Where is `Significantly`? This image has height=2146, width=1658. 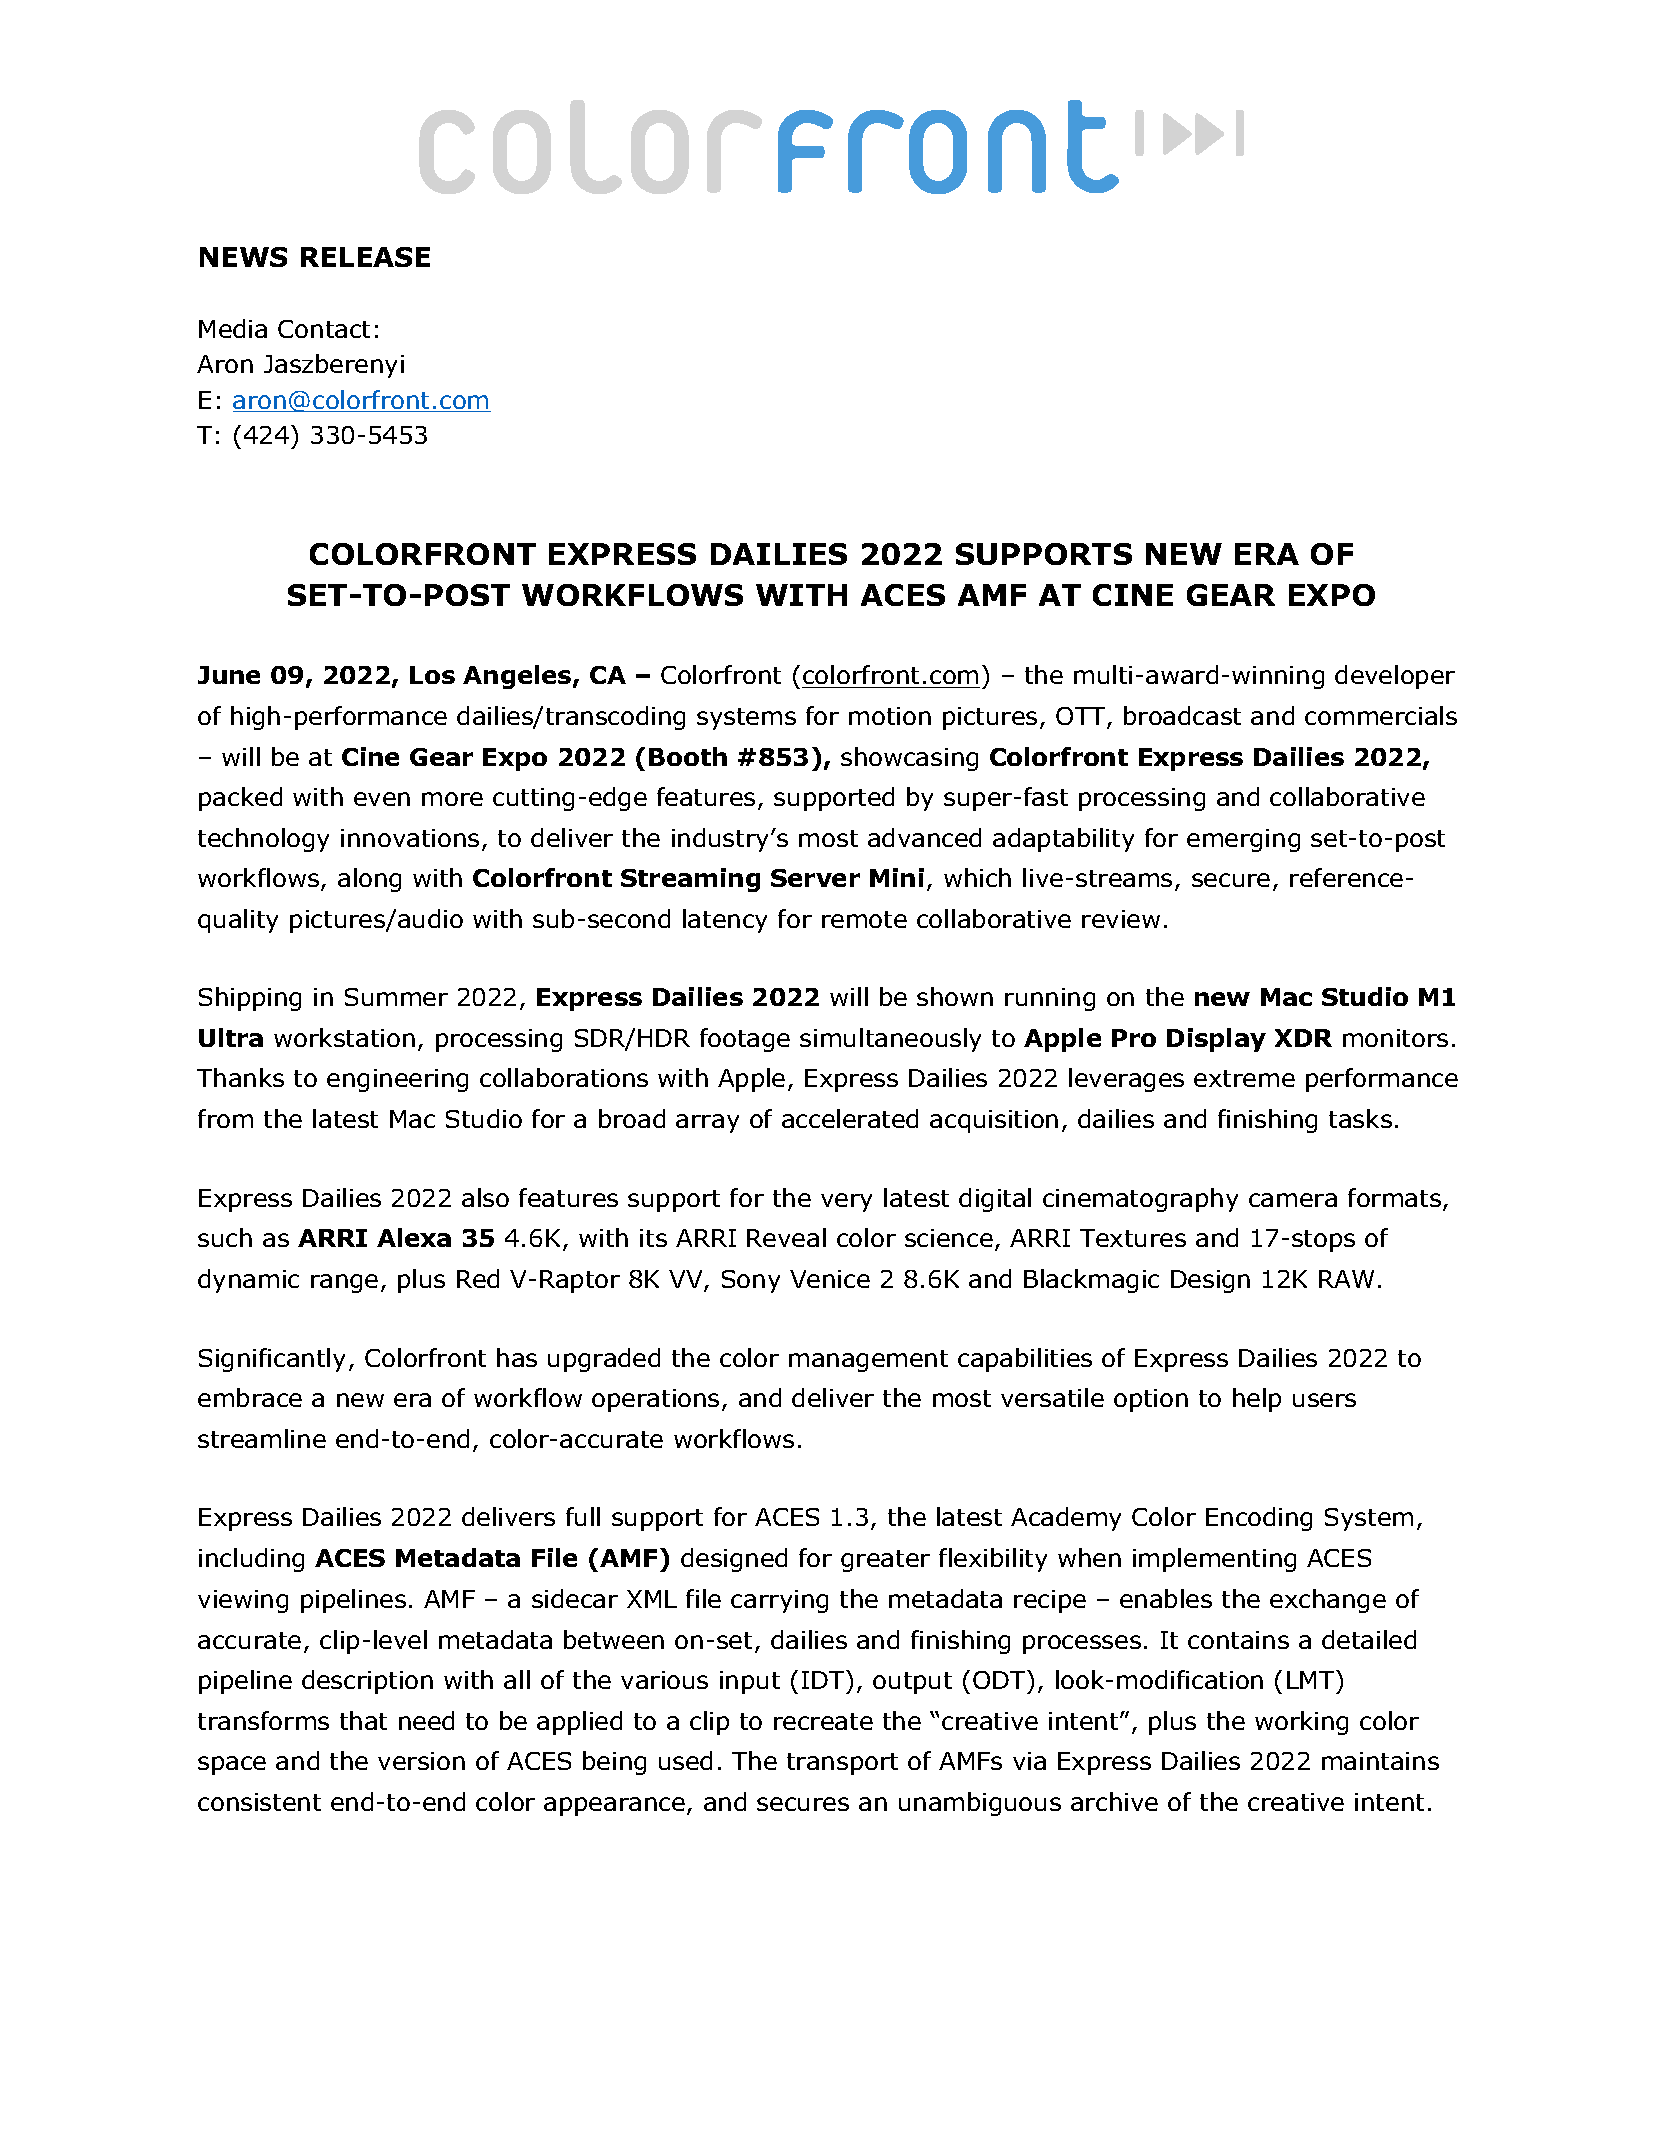 Significantly is located at coordinates (272, 1360).
